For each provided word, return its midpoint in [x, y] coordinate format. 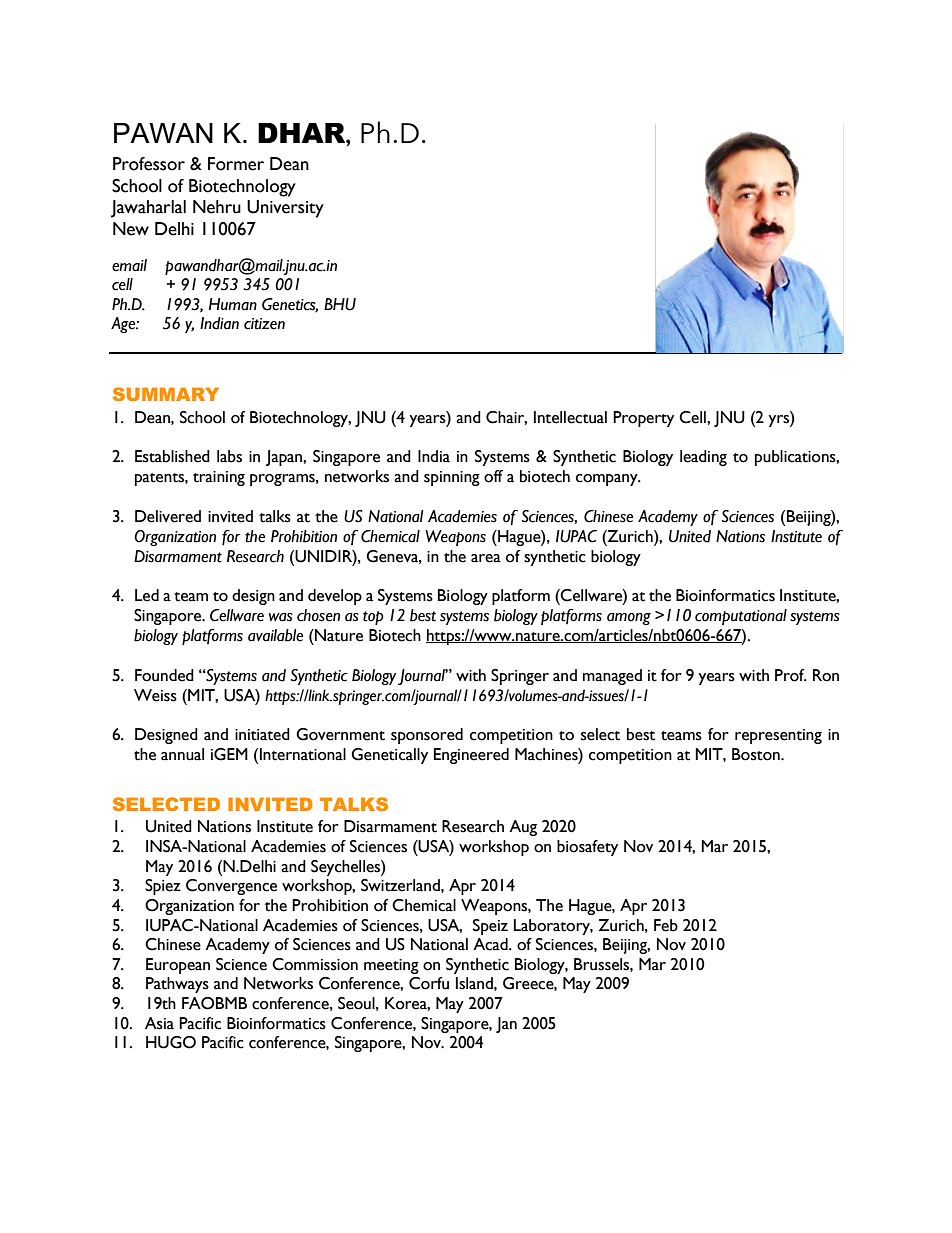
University [285, 209]
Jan [506, 1025]
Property [643, 419]
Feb [666, 925]
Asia [159, 1023]
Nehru [217, 207]
